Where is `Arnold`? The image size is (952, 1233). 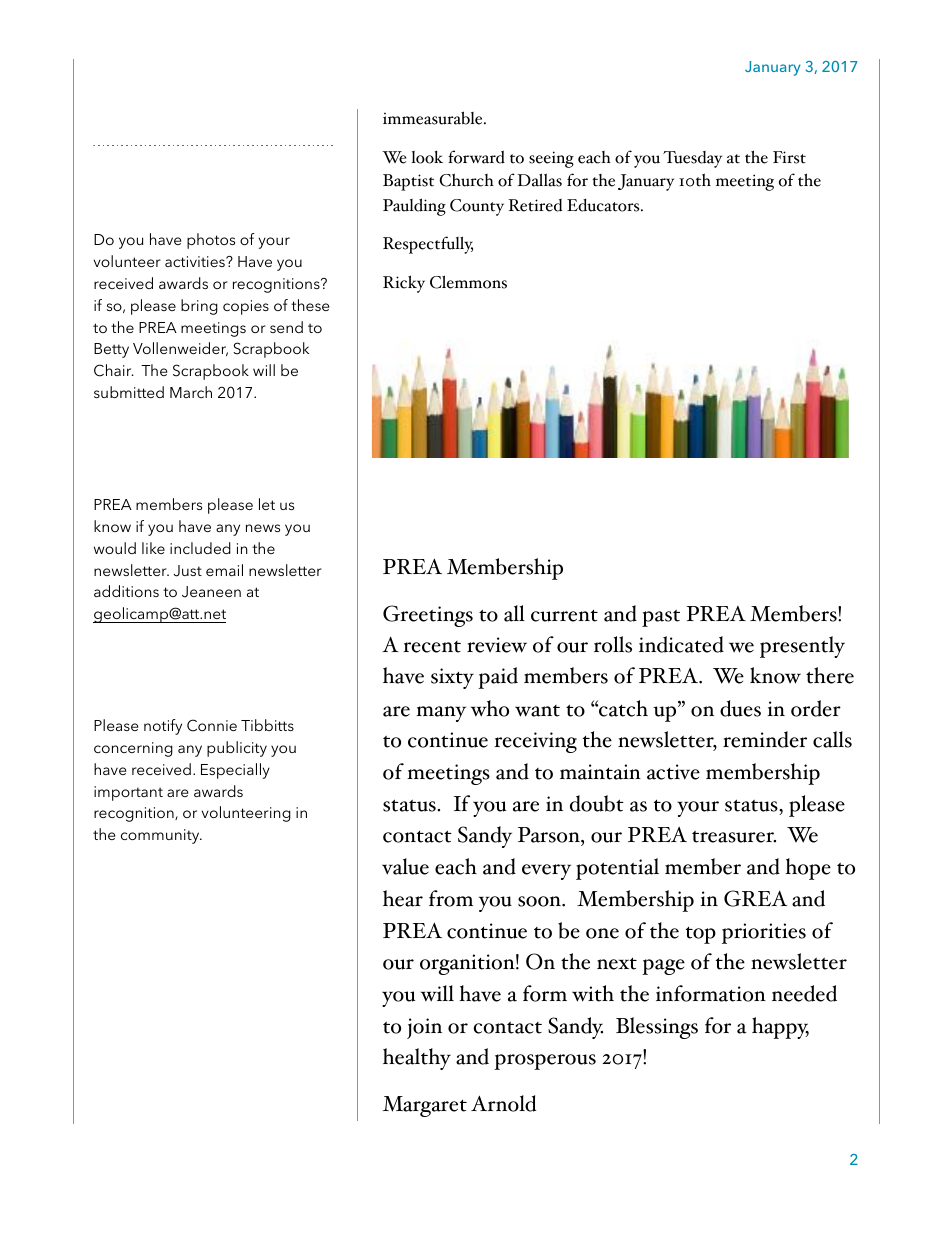 Arnold is located at coordinates (503, 1103).
